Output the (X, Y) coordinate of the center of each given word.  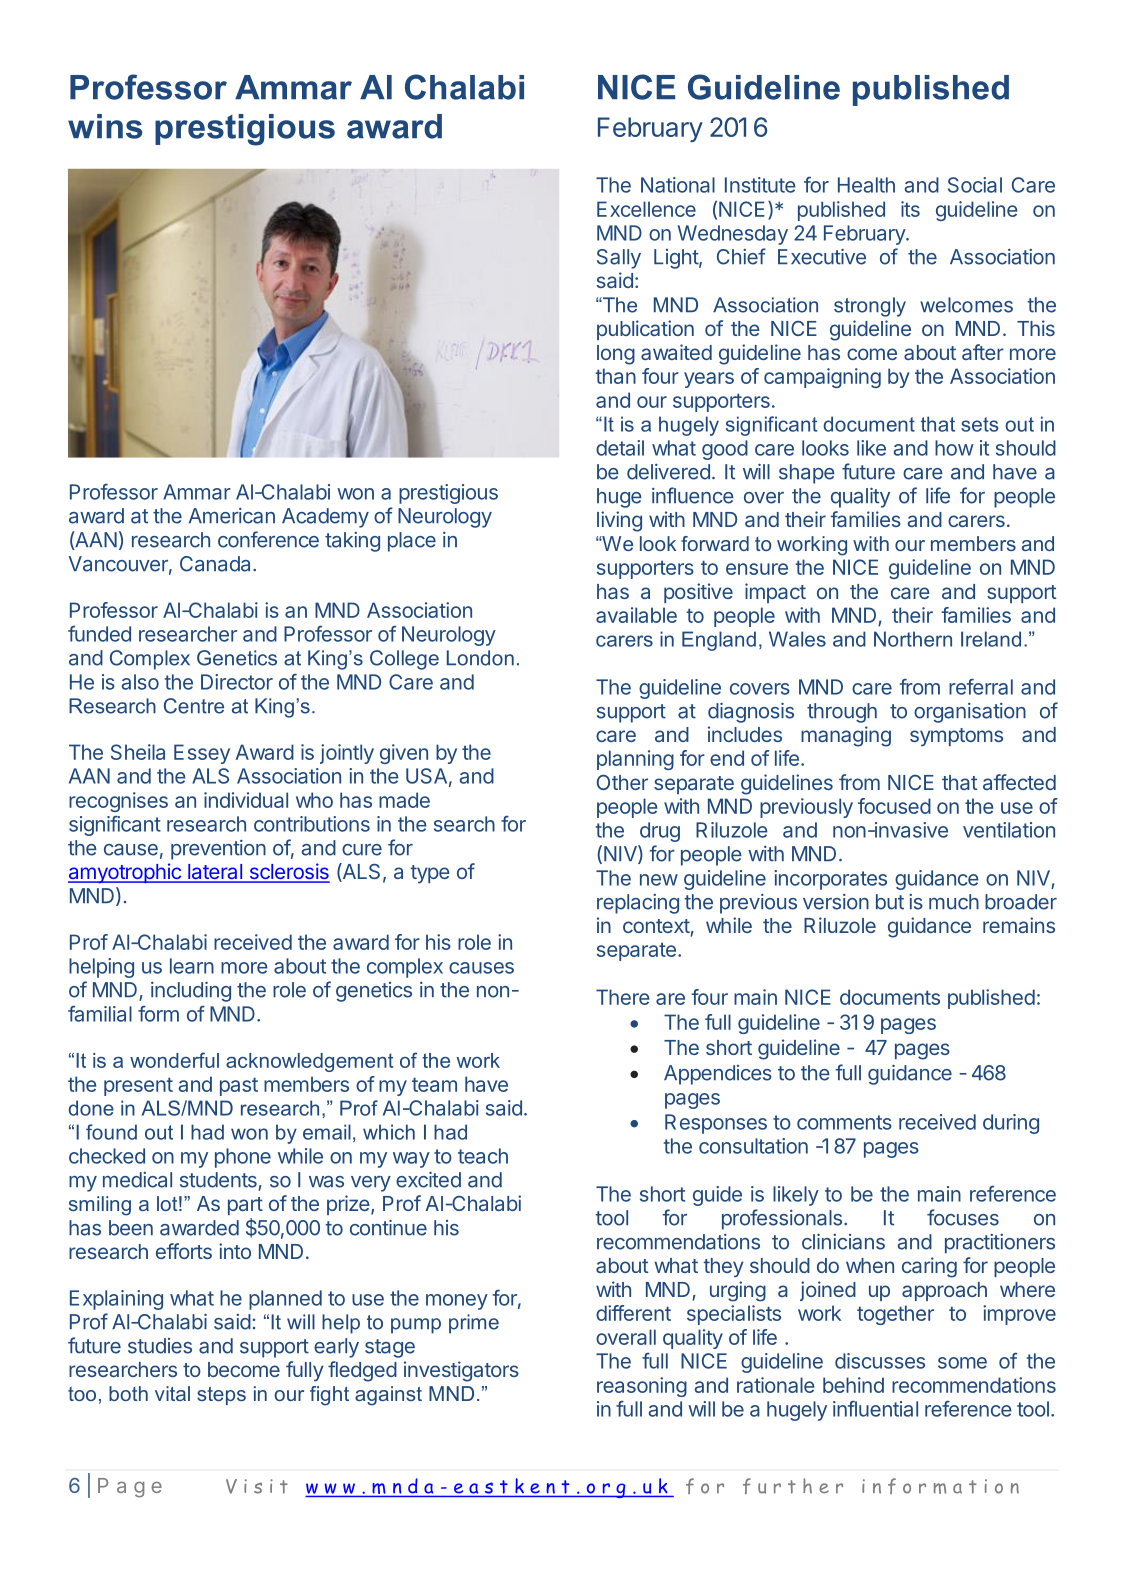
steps (221, 1396)
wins (105, 126)
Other (622, 782)
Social (975, 185)
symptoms (956, 737)
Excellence (646, 209)
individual (246, 800)
